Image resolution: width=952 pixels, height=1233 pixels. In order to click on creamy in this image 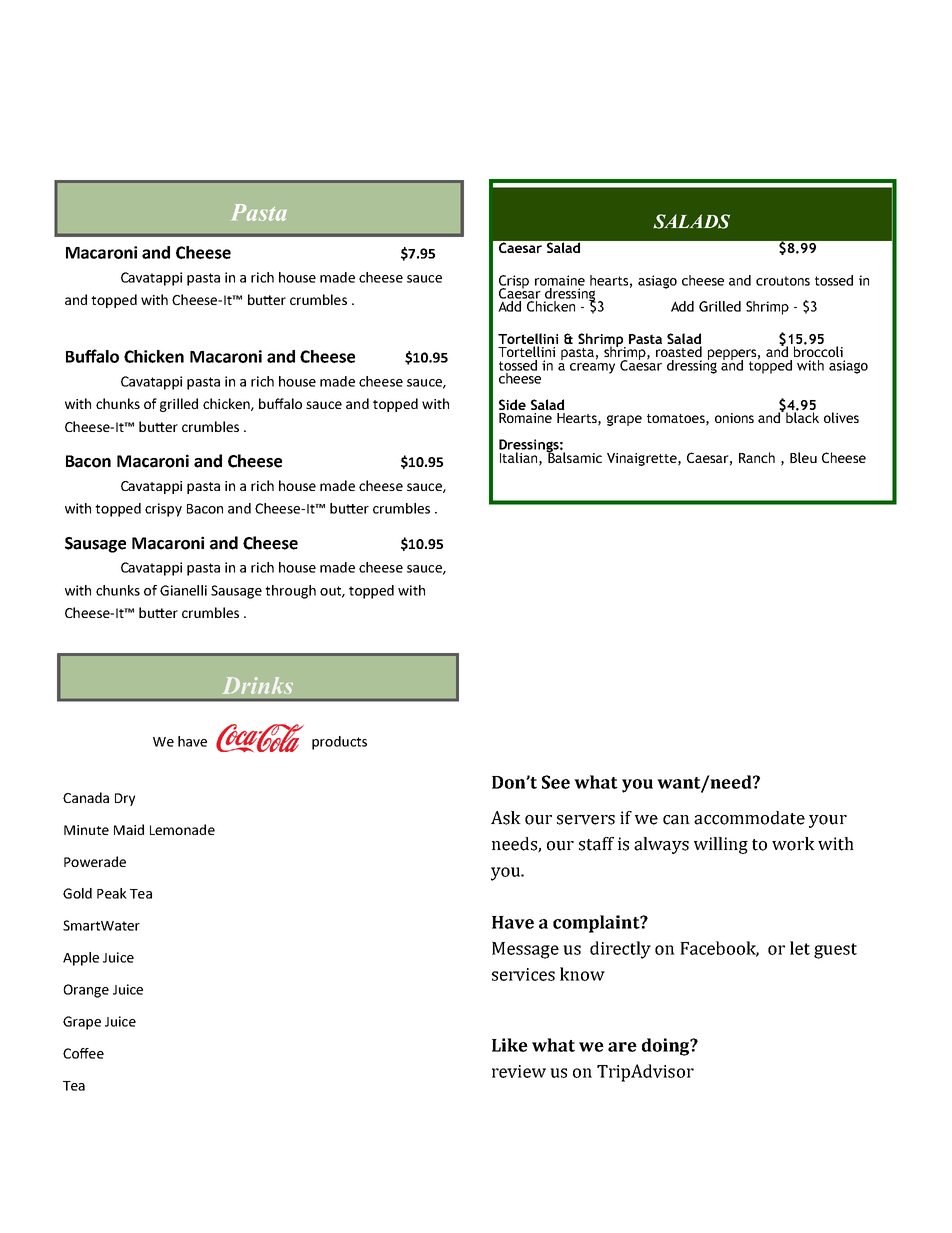, I will do `click(592, 368)`.
